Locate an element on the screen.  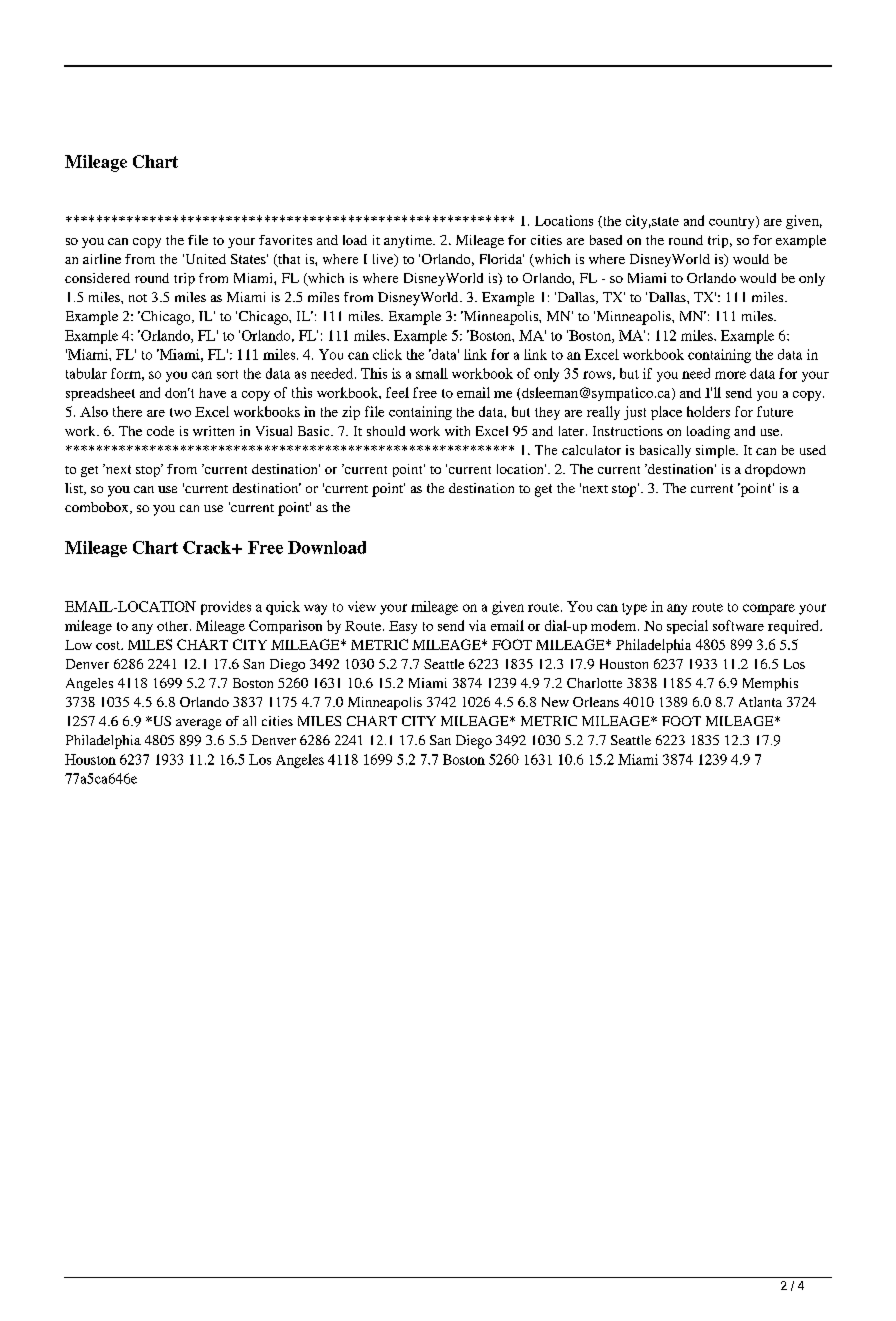
have is located at coordinates (212, 393).
